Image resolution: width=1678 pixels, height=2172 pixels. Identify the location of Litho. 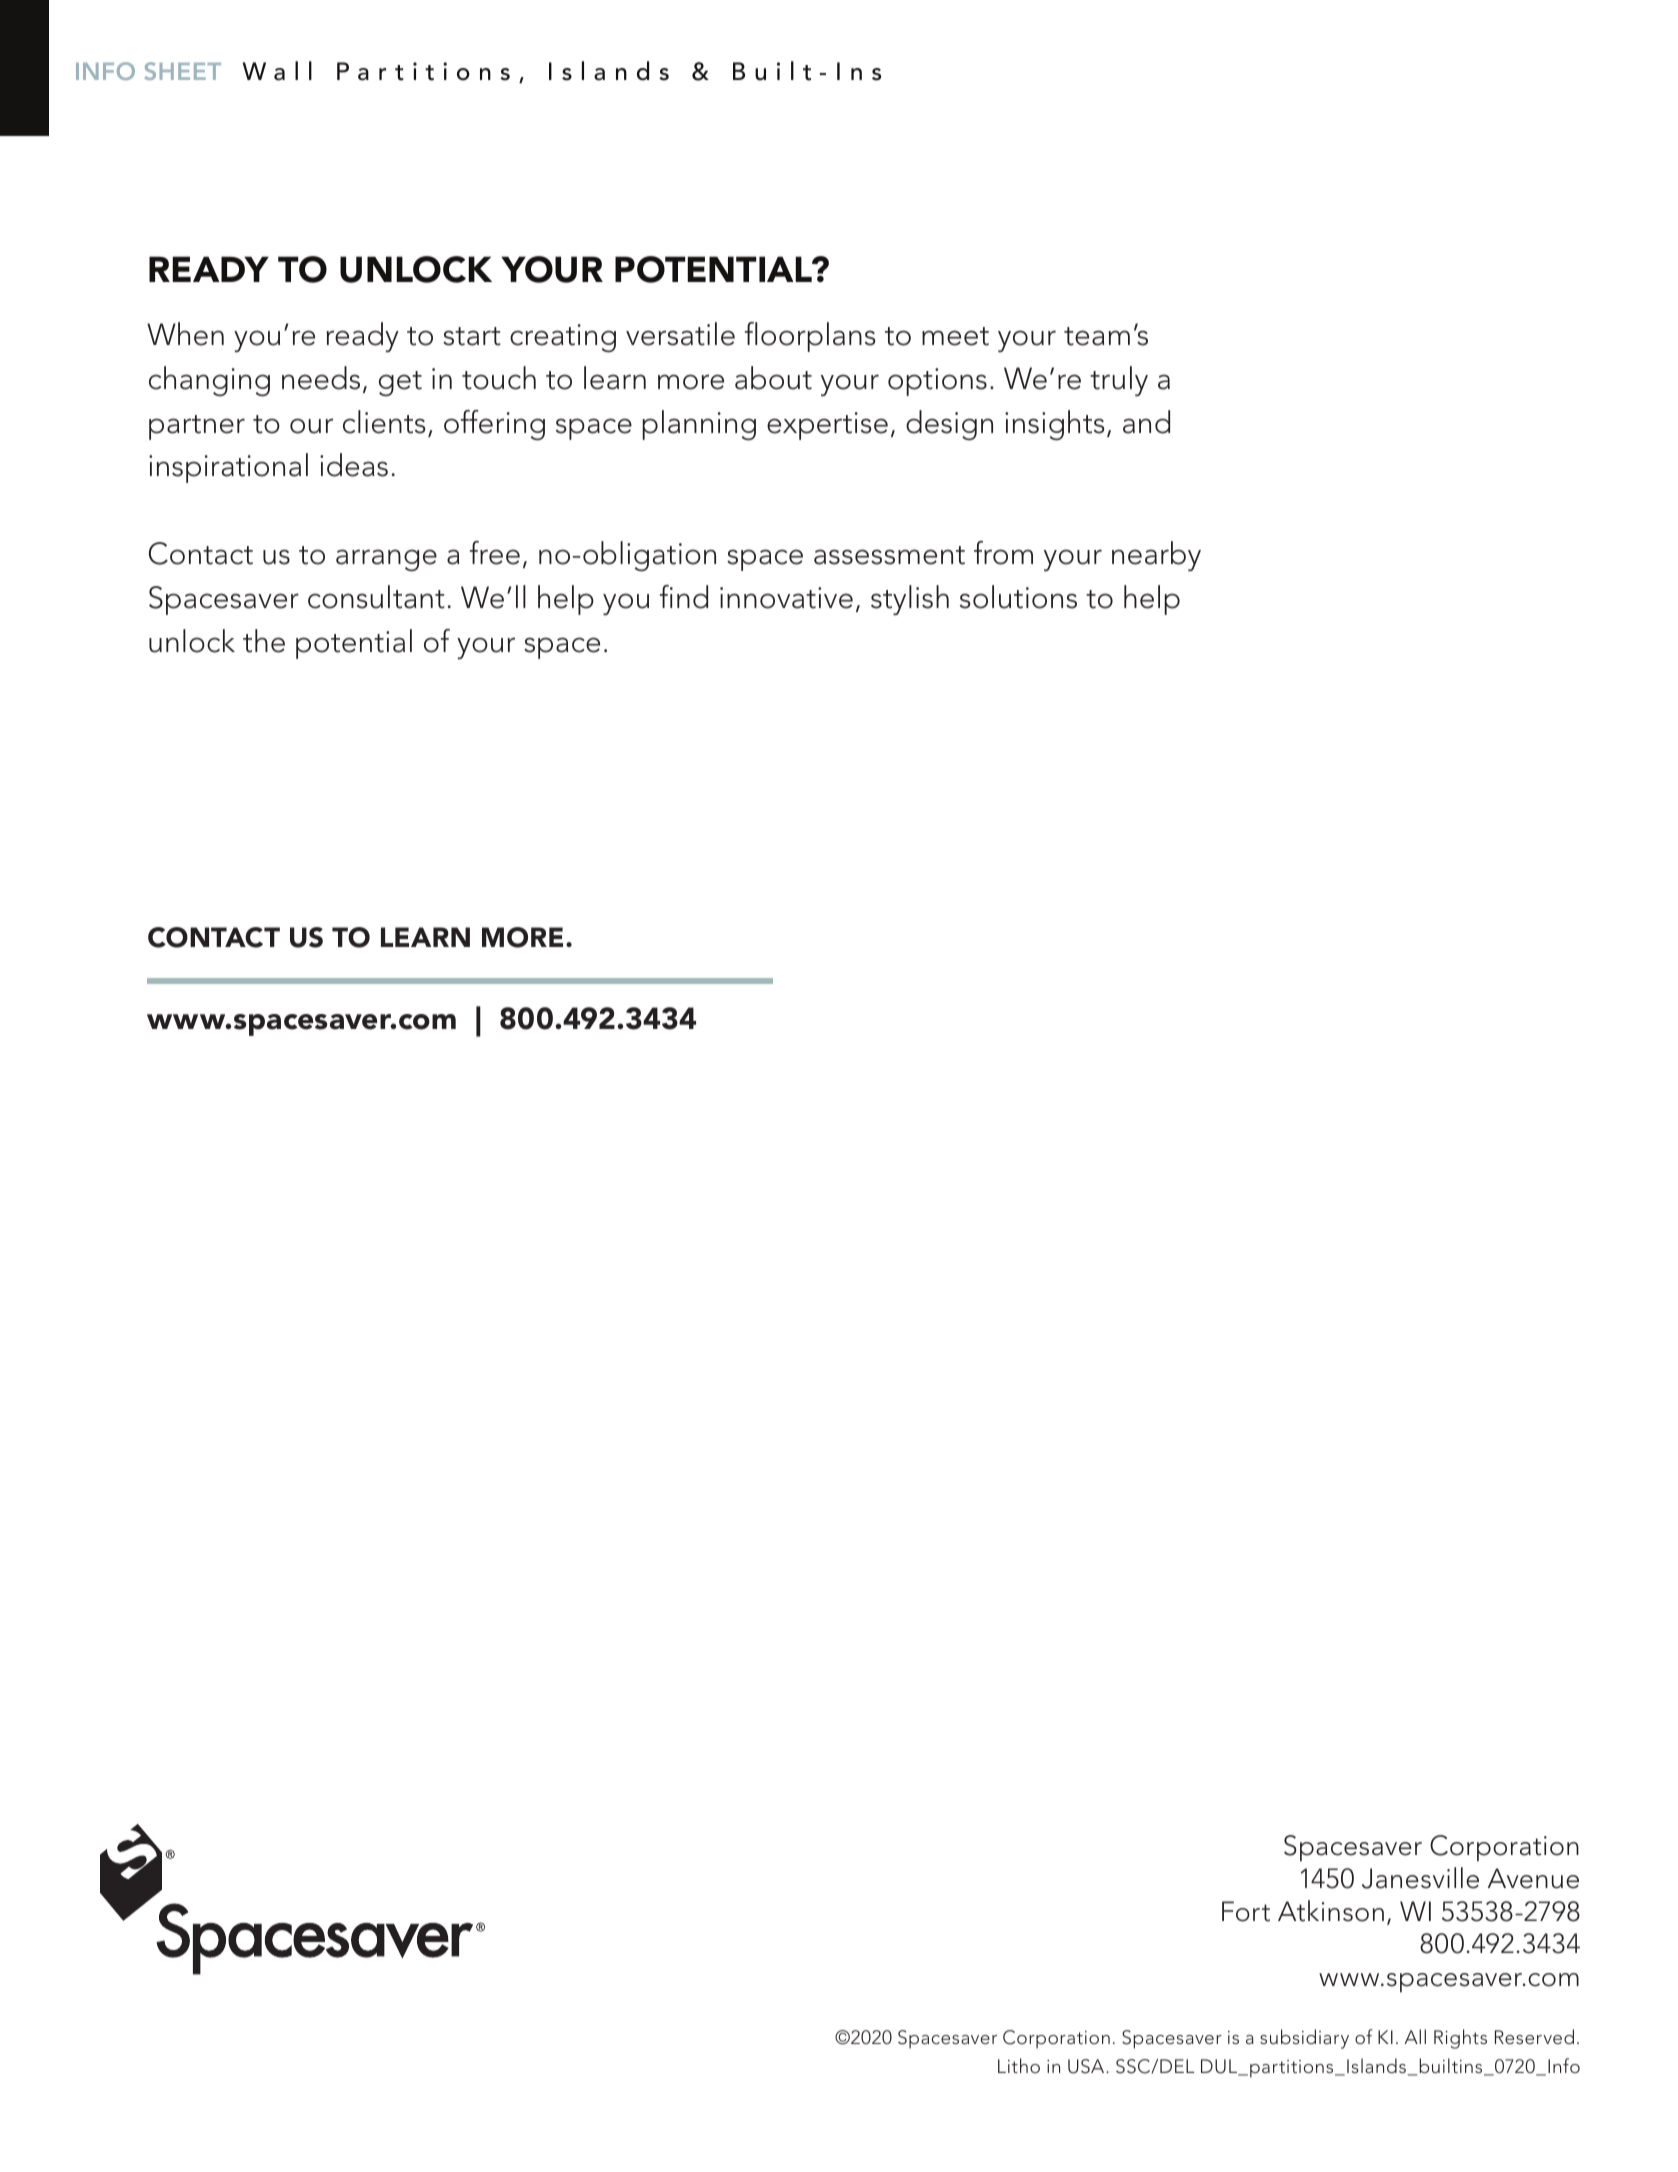
(1019, 2065).
